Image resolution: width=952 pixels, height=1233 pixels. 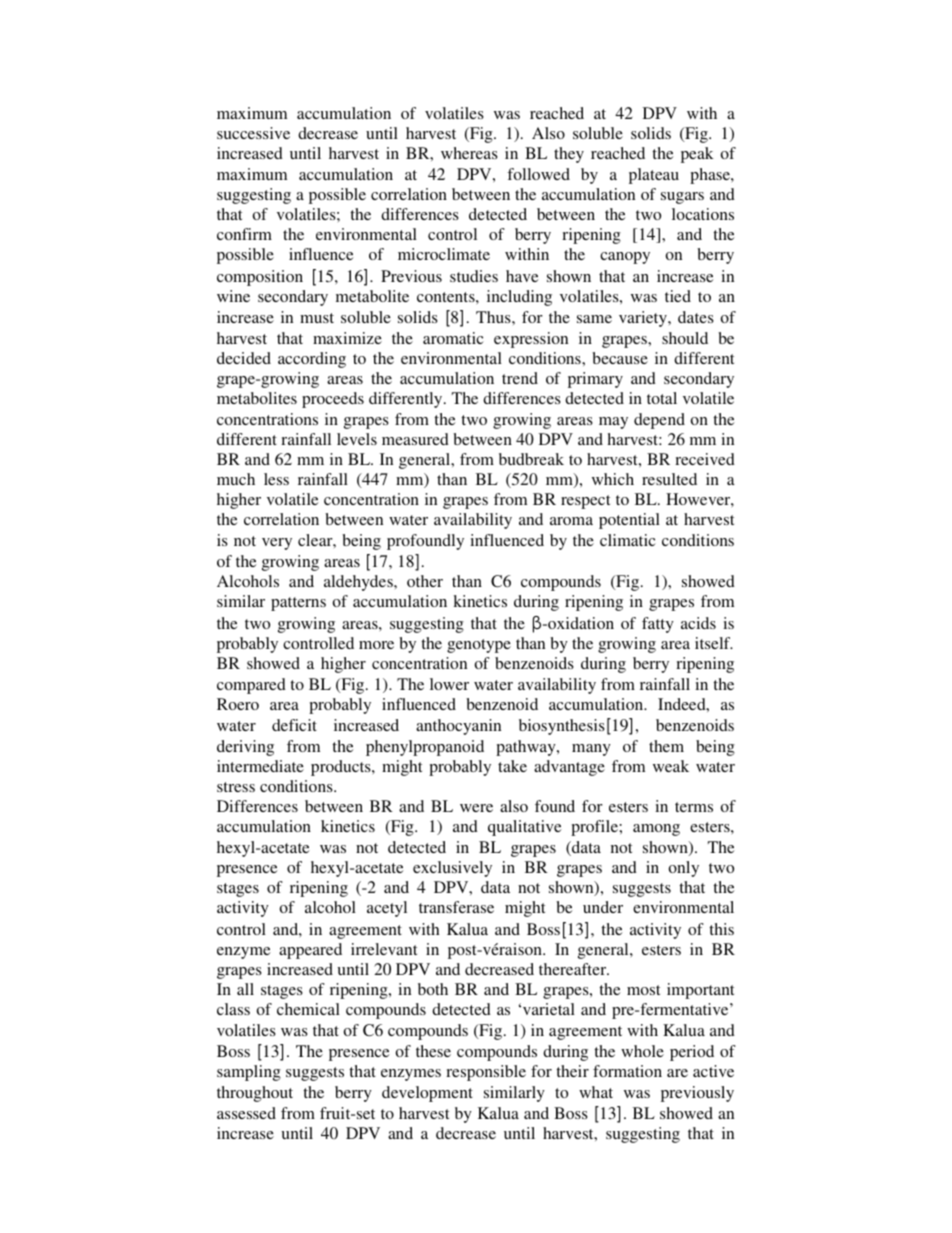 I want to click on successive, so click(x=253, y=133).
